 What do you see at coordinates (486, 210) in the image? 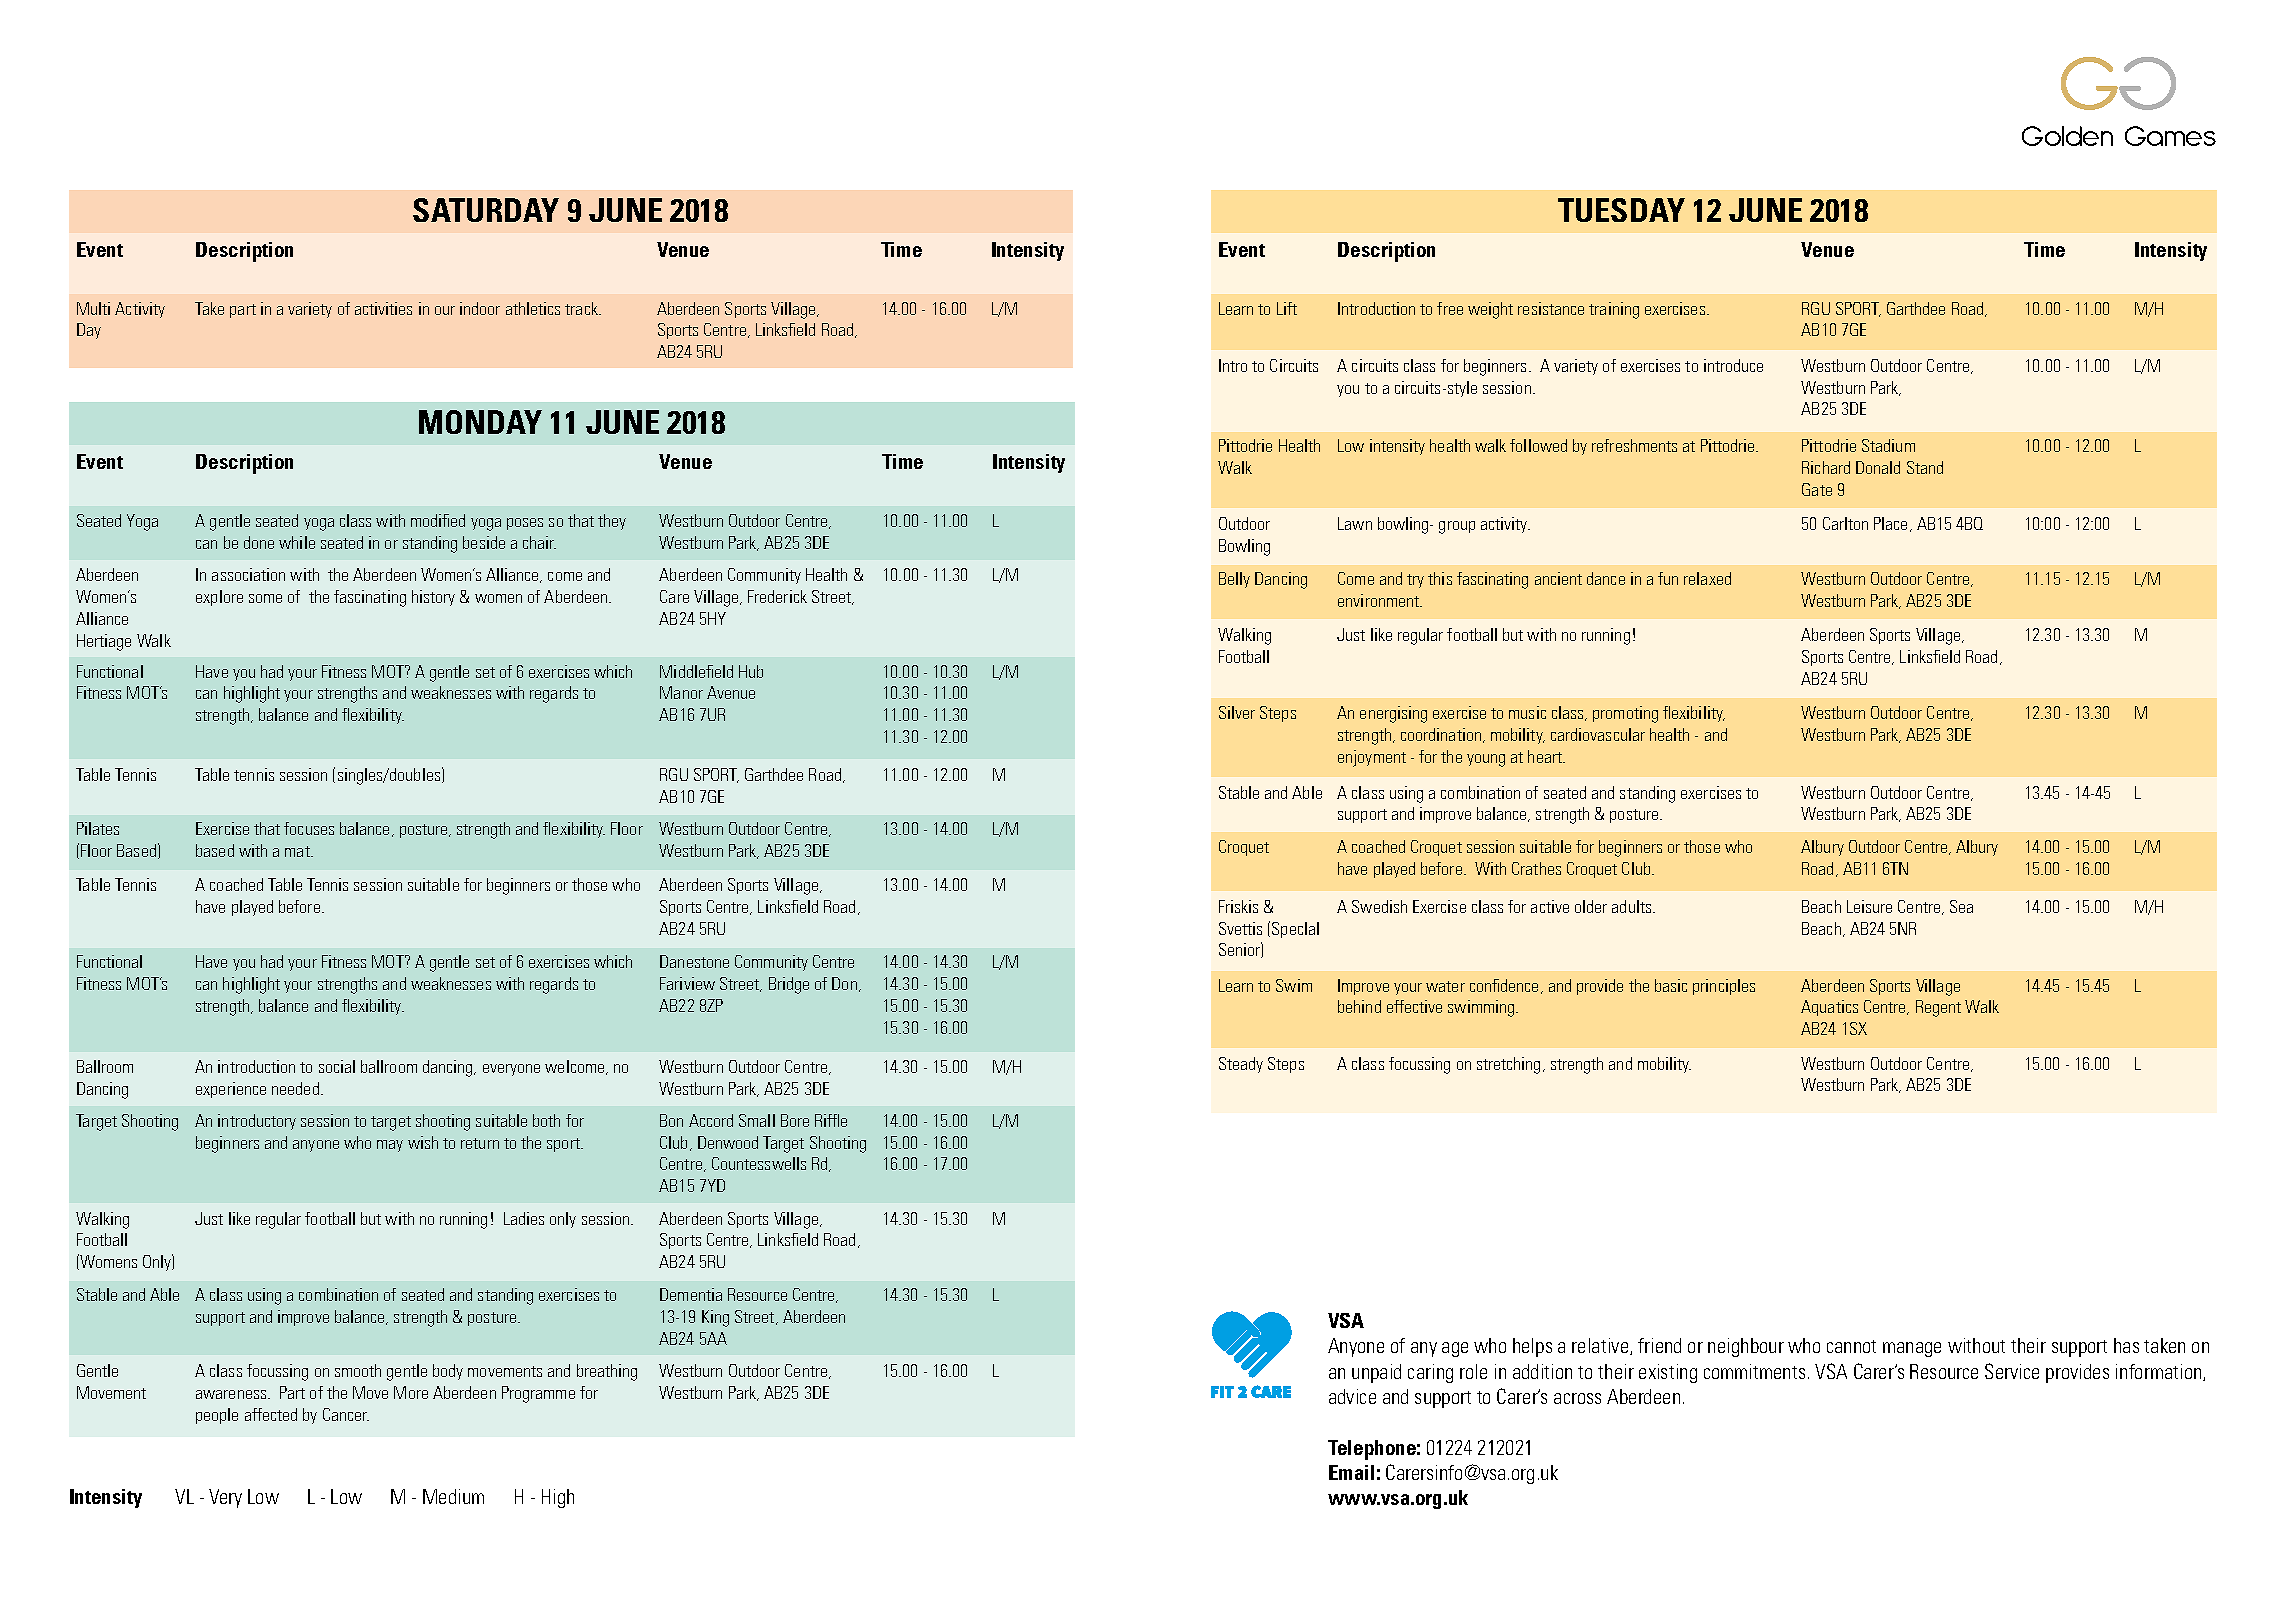
I see `SATURDAY` at bounding box center [486, 210].
